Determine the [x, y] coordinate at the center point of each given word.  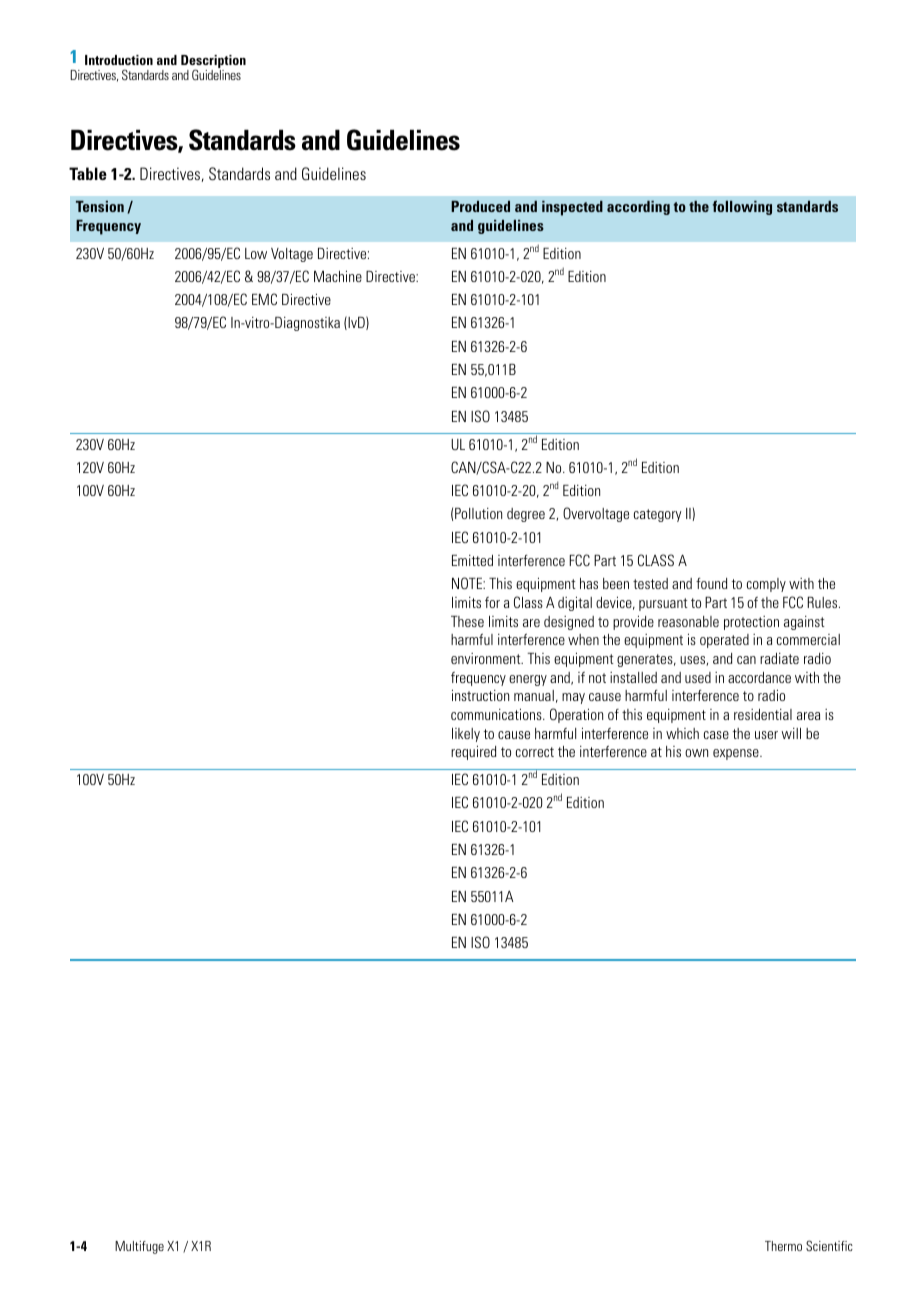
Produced [480, 206]
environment [487, 658]
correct [535, 752]
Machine [338, 276]
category [658, 515]
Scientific [829, 1245]
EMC [264, 299]
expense [737, 754]
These [467, 621]
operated [724, 641]
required [473, 753]
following [742, 207]
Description [213, 63]
